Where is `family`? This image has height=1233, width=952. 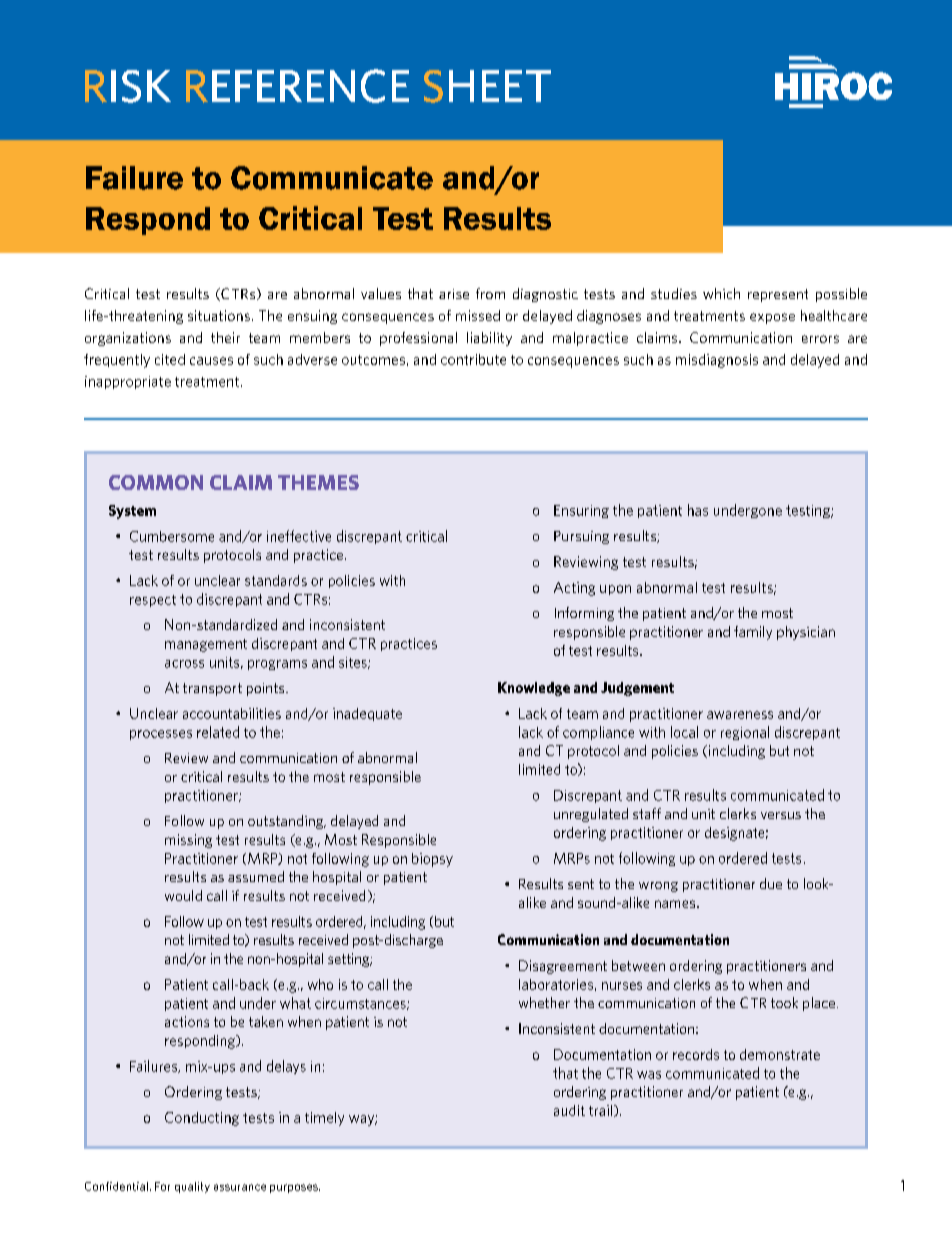
family is located at coordinates (753, 633).
